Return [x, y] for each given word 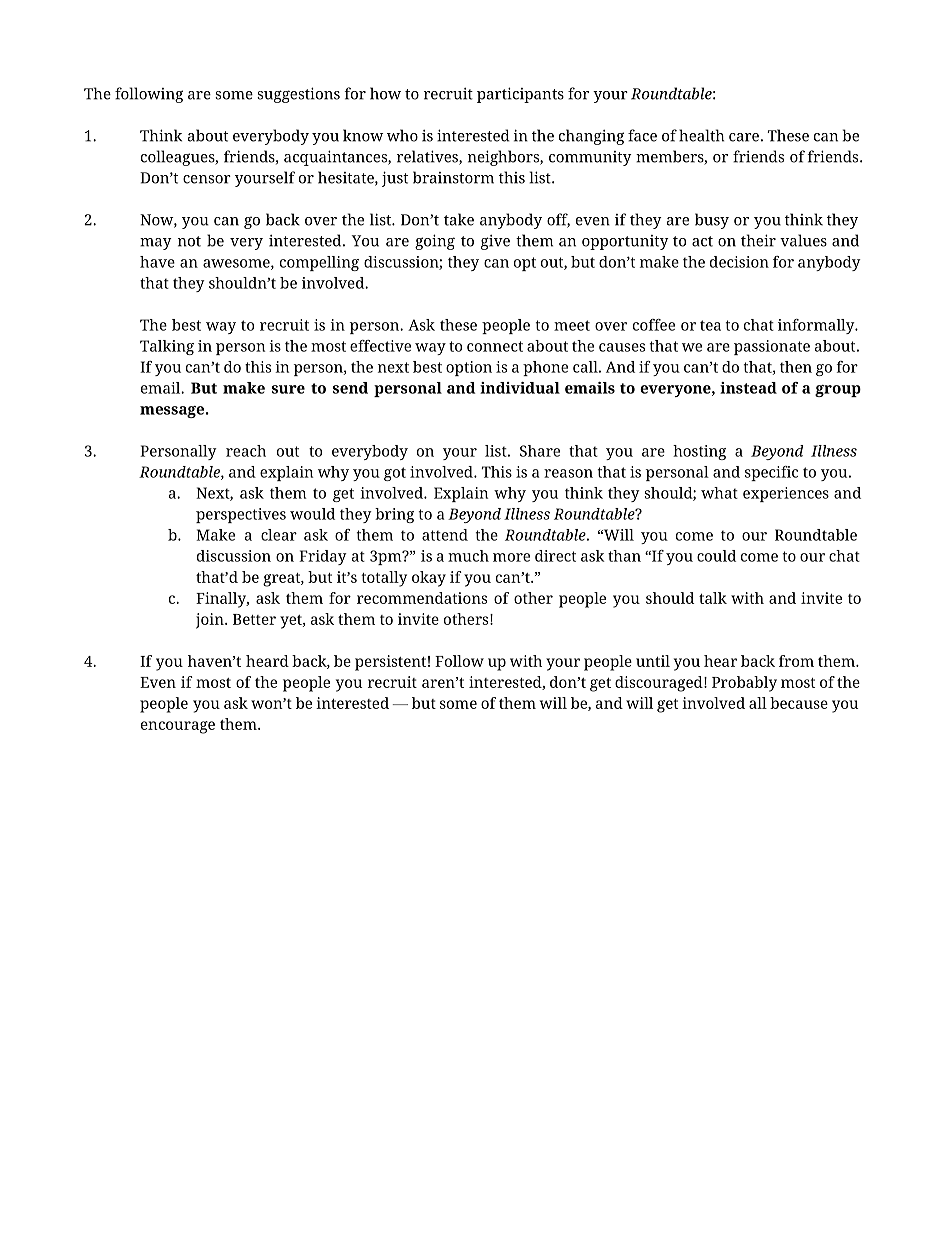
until [653, 661]
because [799, 703]
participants [520, 95]
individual [520, 388]
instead [748, 388]
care [744, 137]
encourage [178, 727]
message [172, 412]
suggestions [298, 95]
